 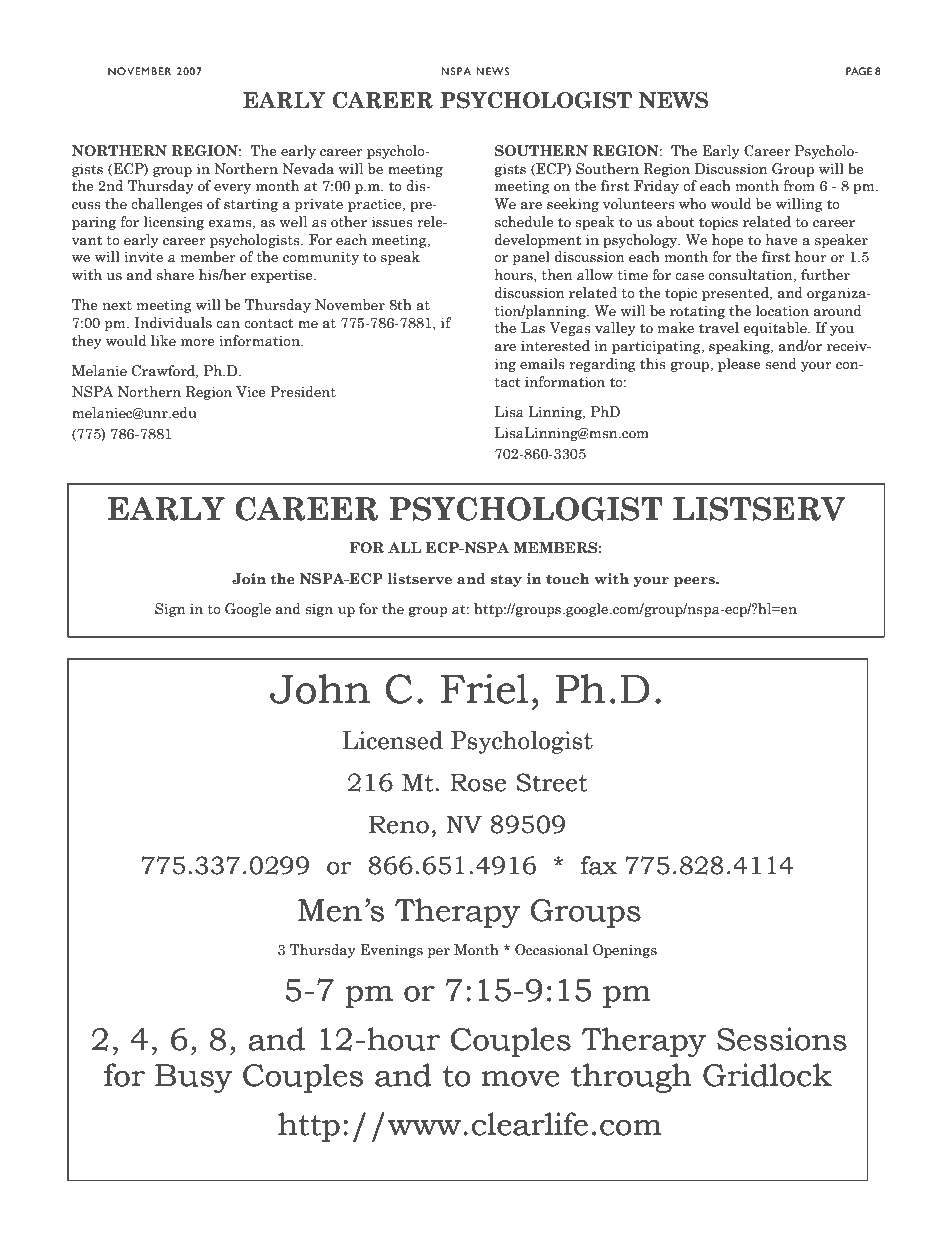 What do you see at coordinates (193, 1078) in the screenshot?
I see `Busy` at bounding box center [193, 1078].
